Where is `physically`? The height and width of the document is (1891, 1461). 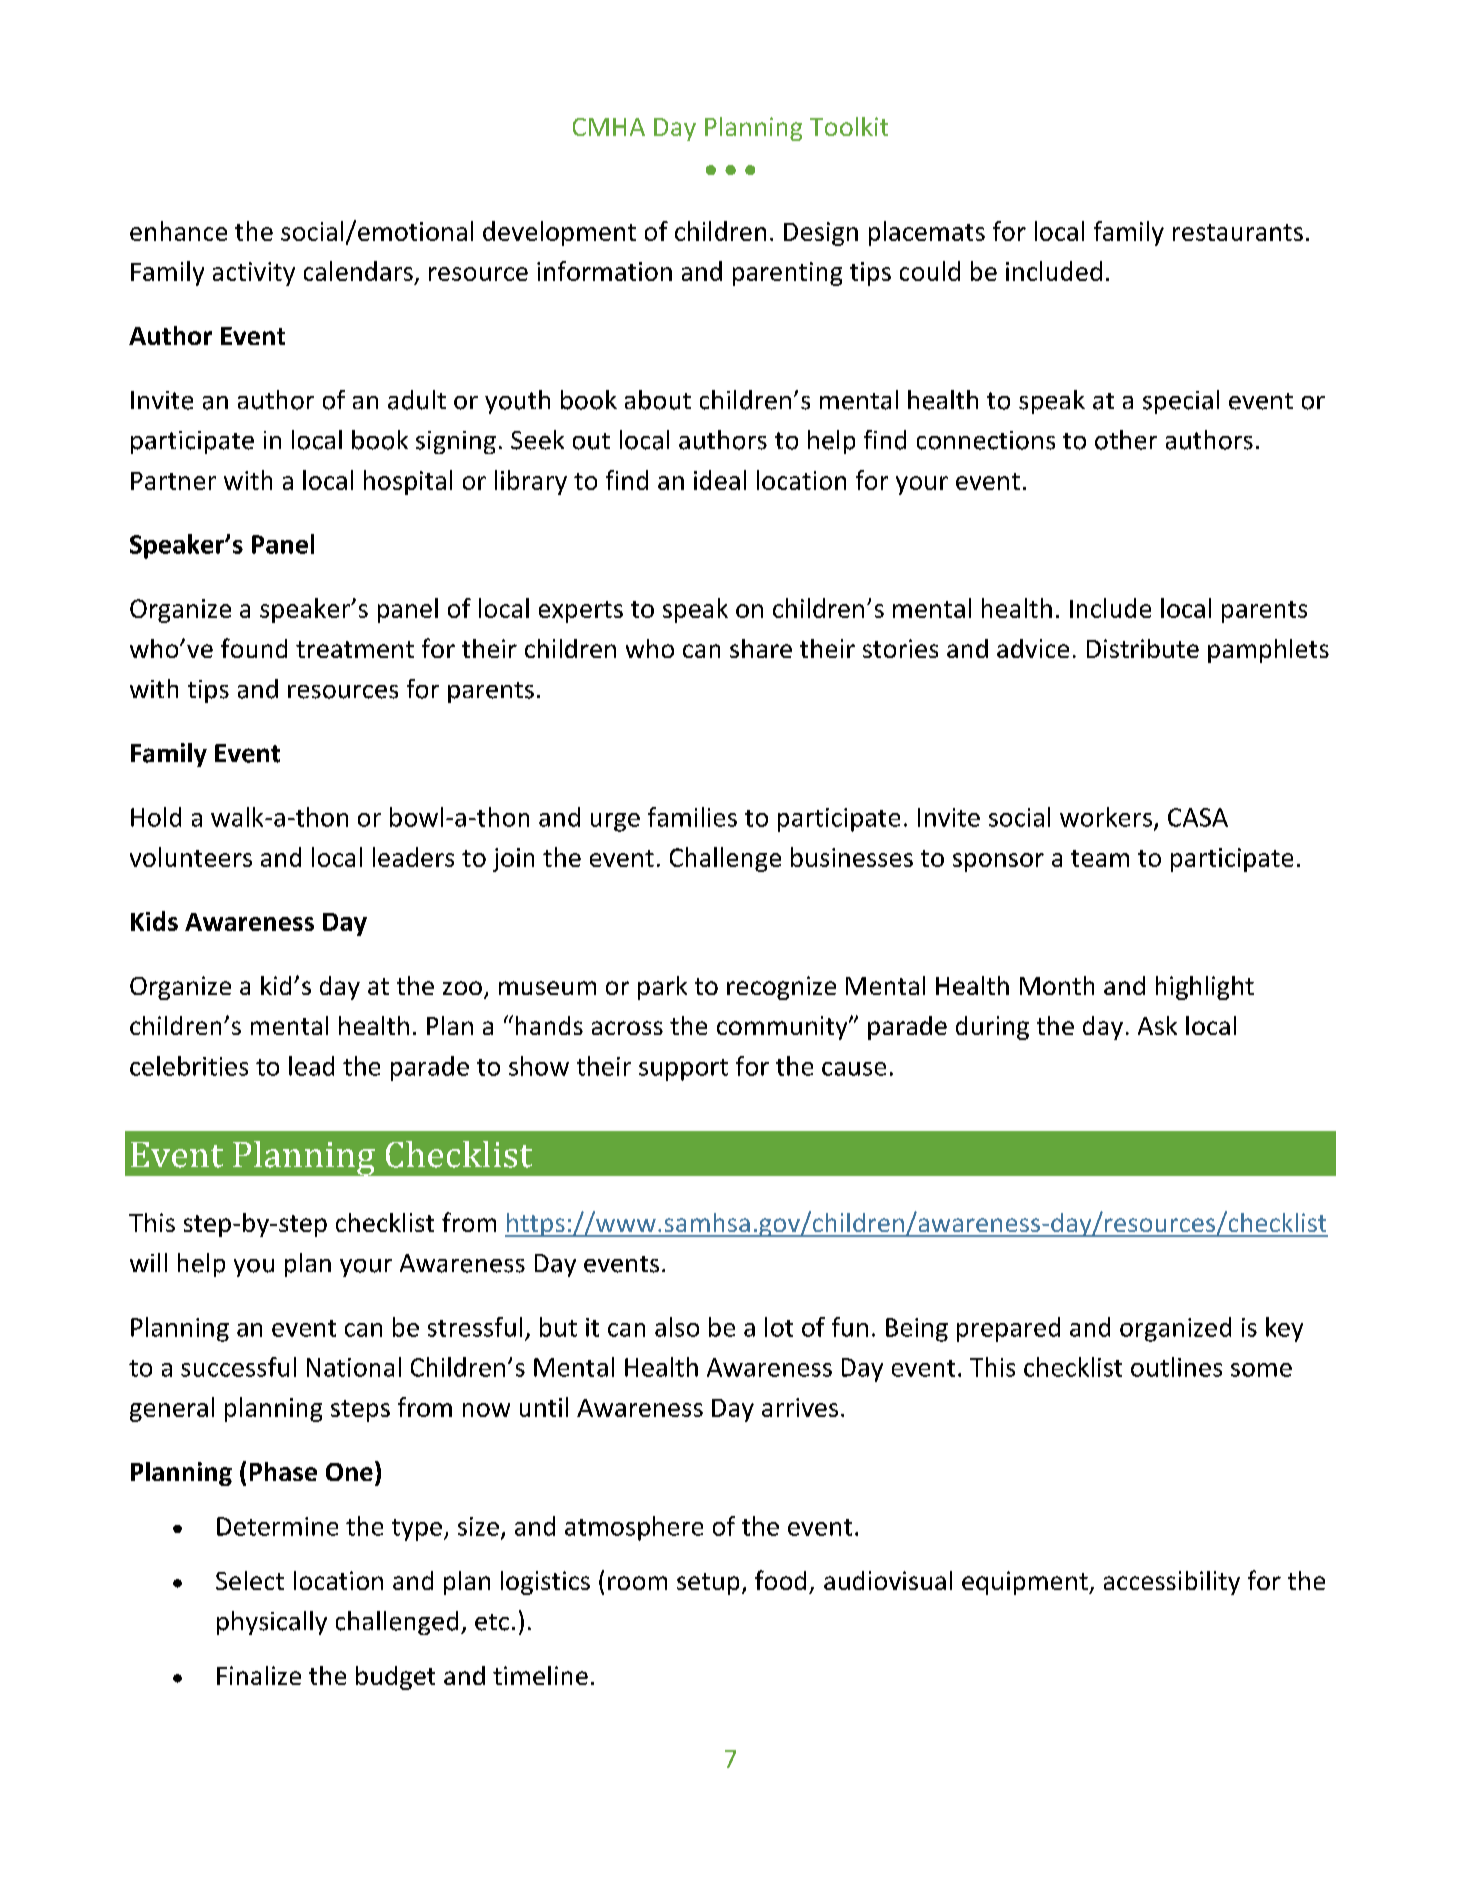 physically is located at coordinates (272, 1623).
